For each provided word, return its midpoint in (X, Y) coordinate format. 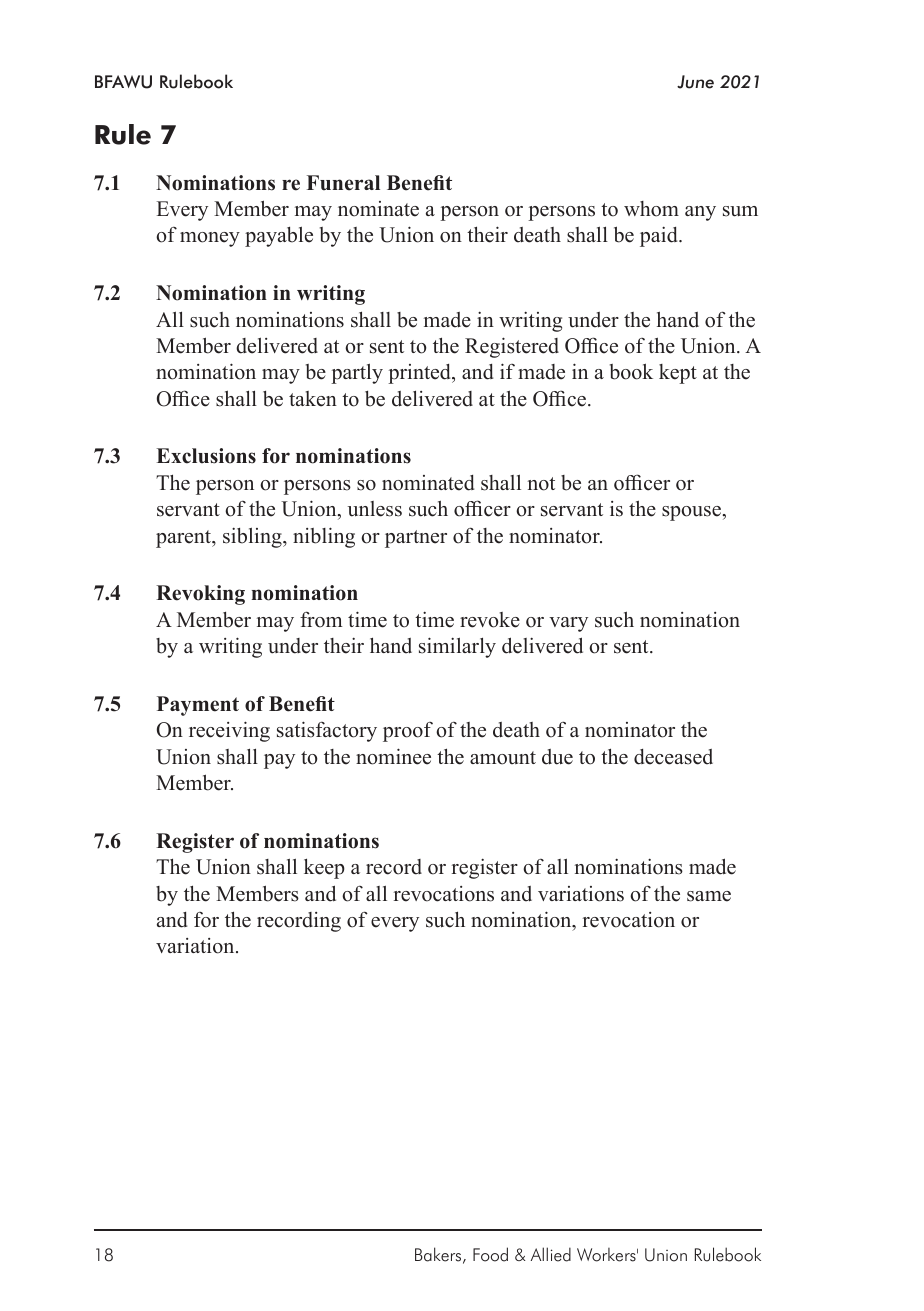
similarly (457, 647)
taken (313, 399)
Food (490, 1254)
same (709, 896)
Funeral (343, 183)
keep (324, 868)
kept (678, 374)
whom (651, 209)
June (695, 82)
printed (420, 374)
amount (503, 758)
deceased (673, 757)
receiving (229, 731)
